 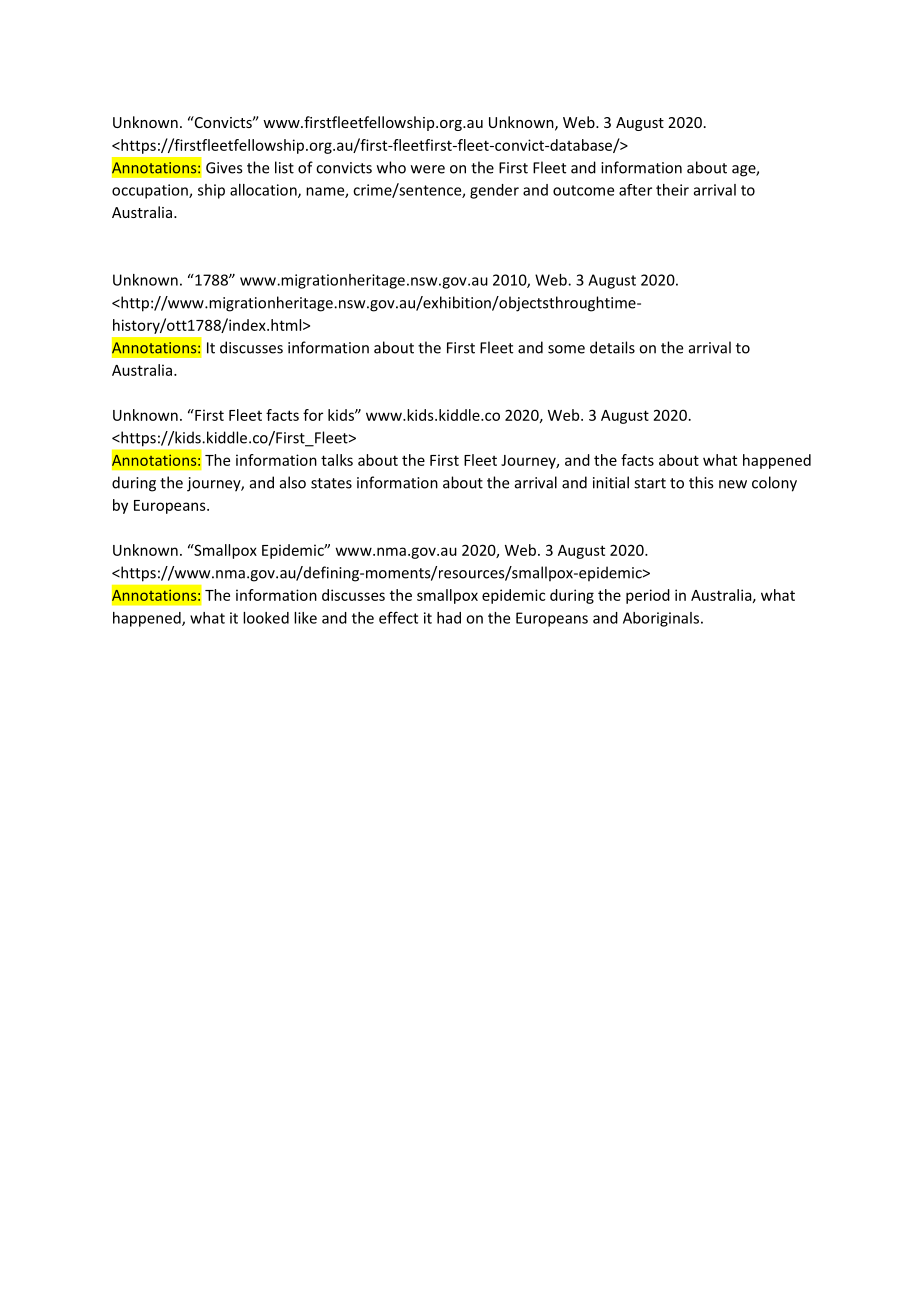 I want to click on some, so click(x=566, y=349).
